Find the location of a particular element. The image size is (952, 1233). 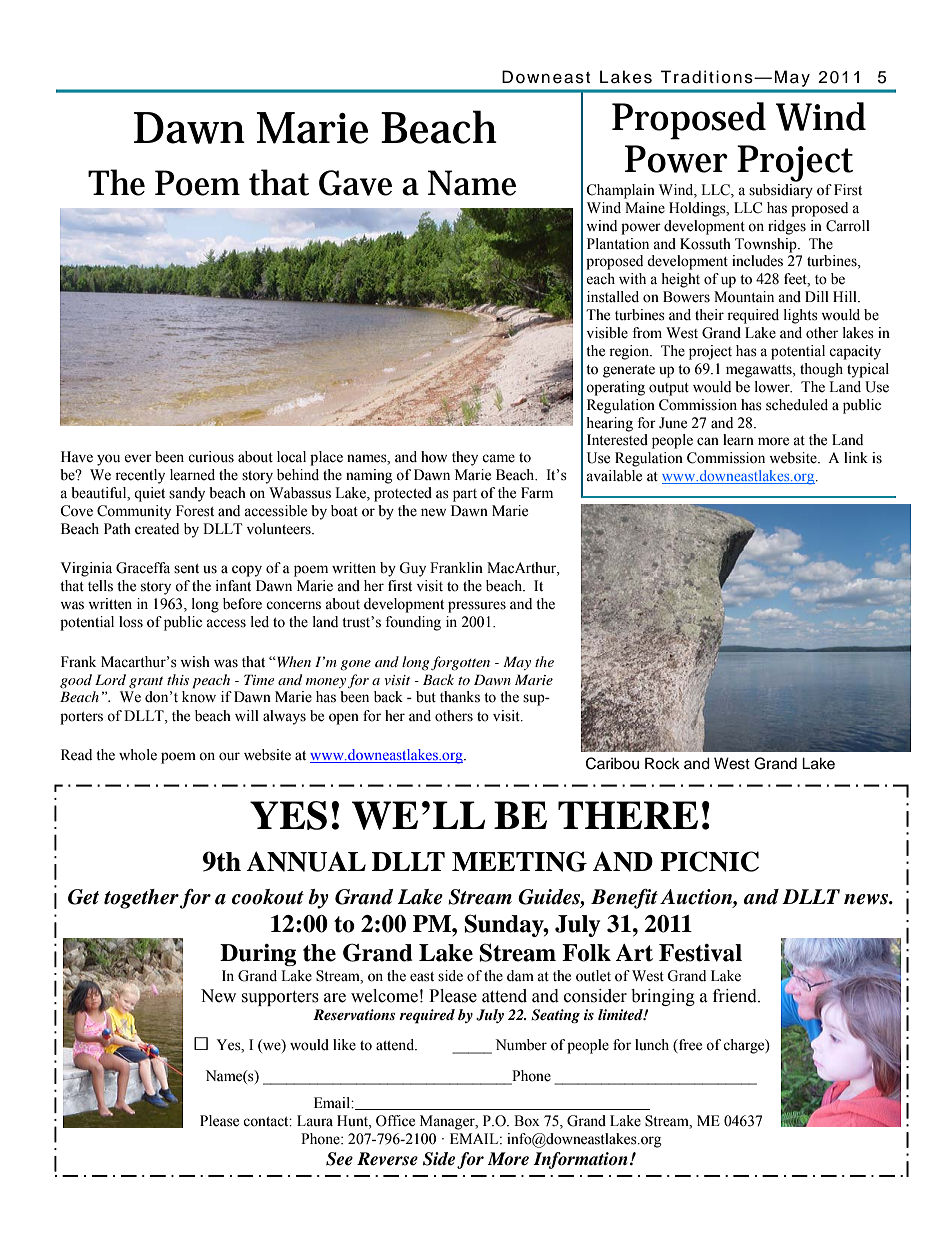

link is located at coordinates (856, 457).
